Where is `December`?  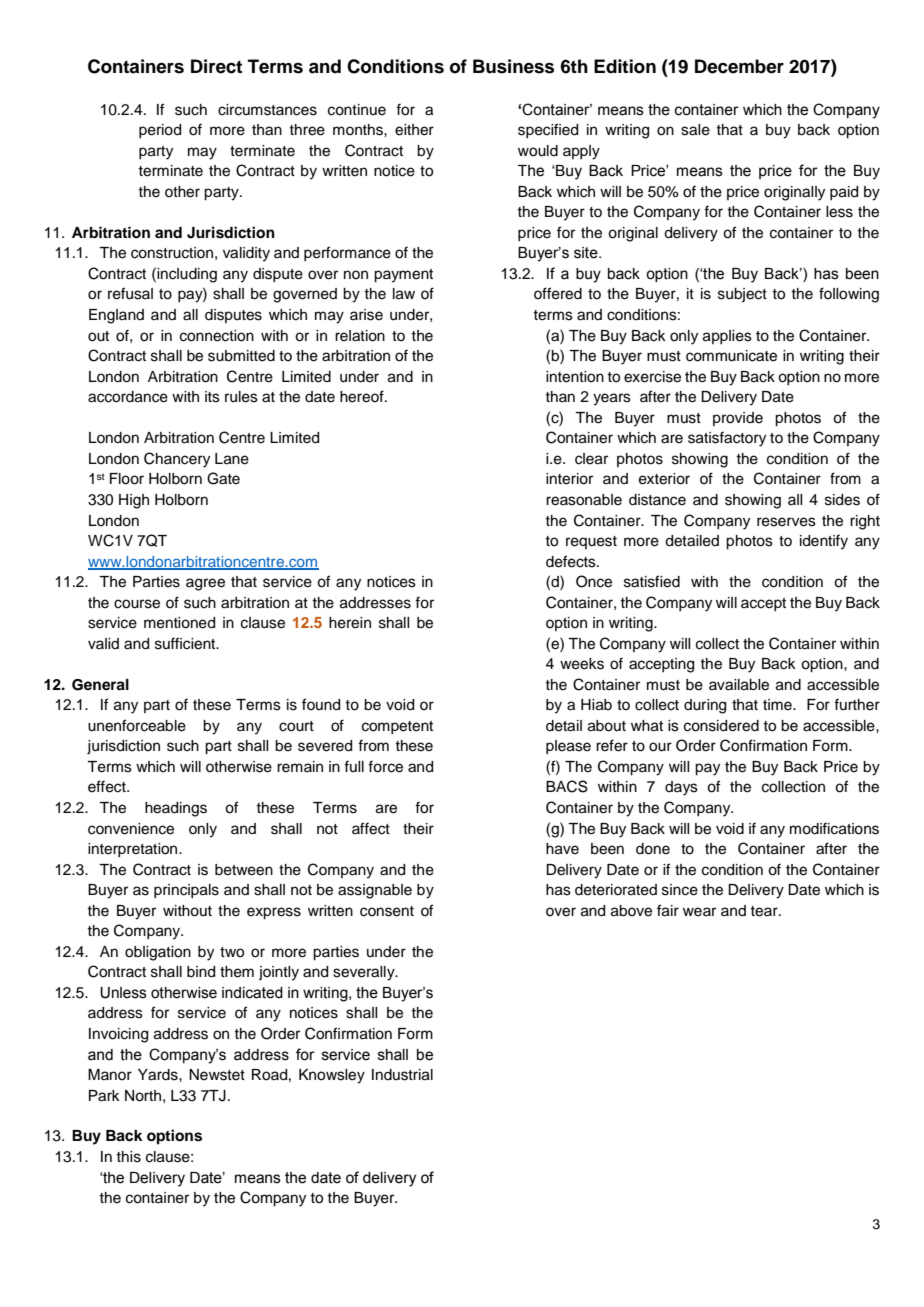
December is located at coordinates (739, 66).
